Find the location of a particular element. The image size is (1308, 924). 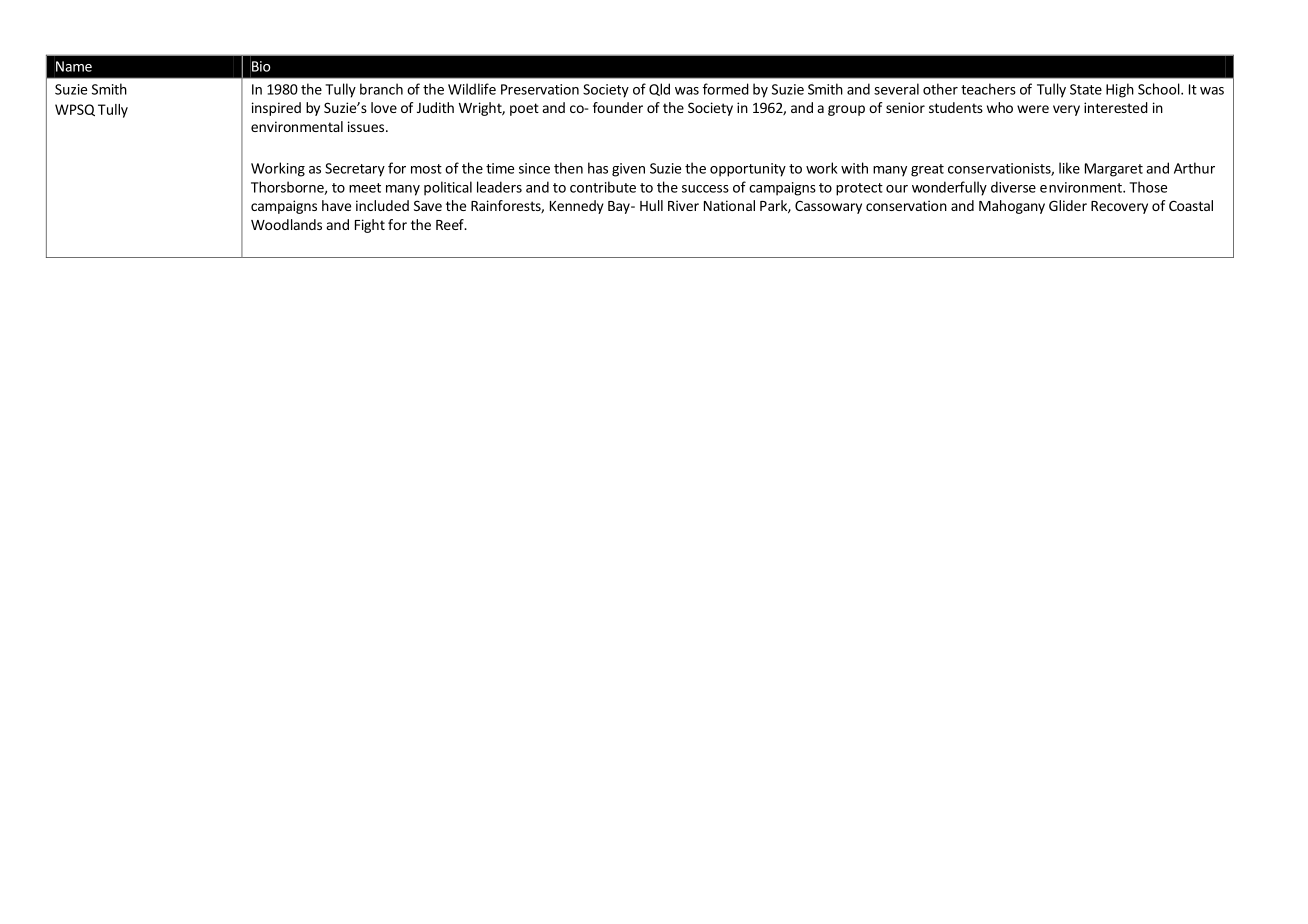

meet is located at coordinates (365, 188).
